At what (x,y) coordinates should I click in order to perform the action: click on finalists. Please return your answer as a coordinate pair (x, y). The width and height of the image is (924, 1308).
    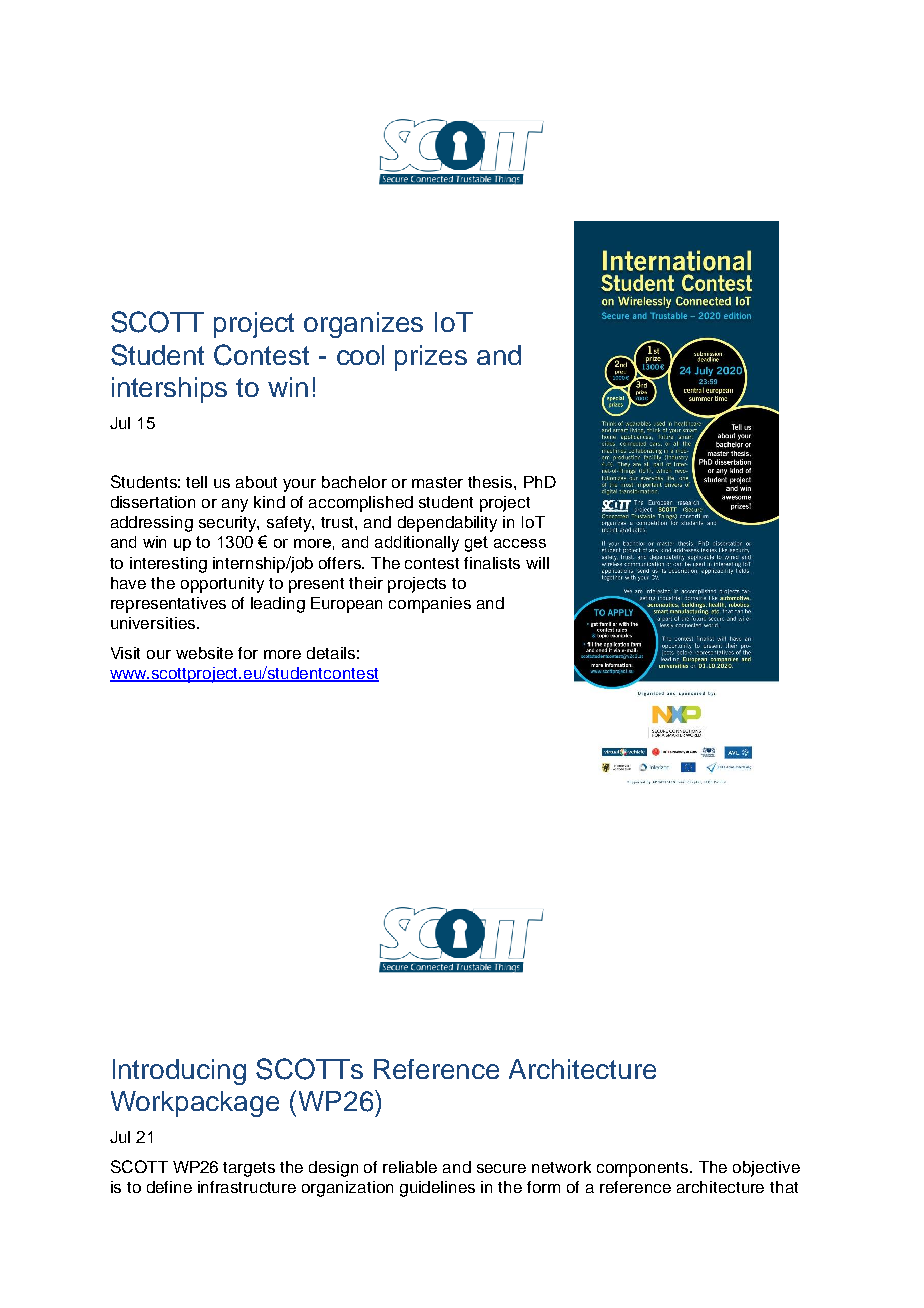
    Looking at the image, I should click on (492, 563).
